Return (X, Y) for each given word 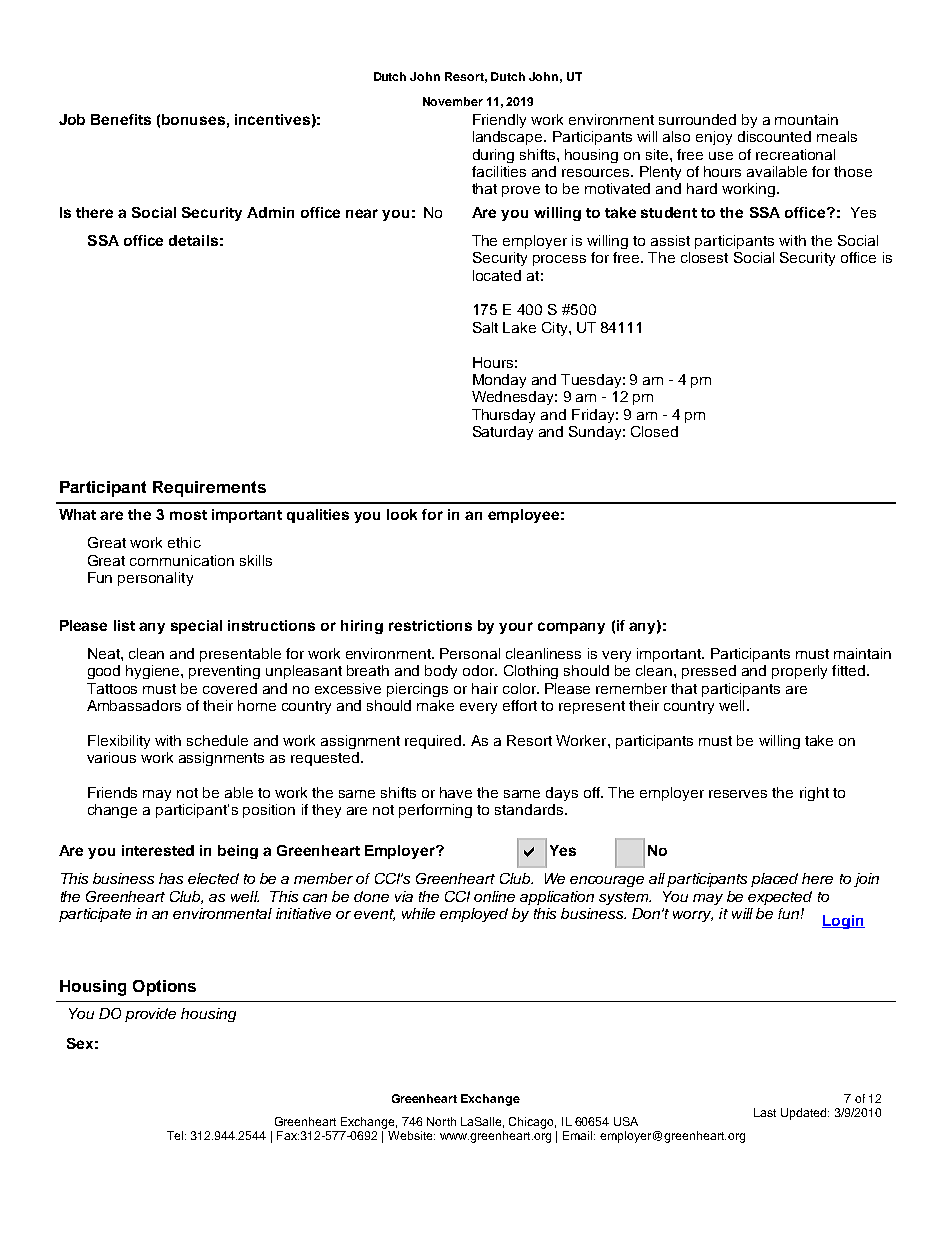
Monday (499, 381)
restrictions (430, 625)
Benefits (121, 119)
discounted (774, 136)
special (196, 627)
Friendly (499, 121)
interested (158, 850)
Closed (654, 431)
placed (774, 880)
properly (799, 672)
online (494, 896)
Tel (176, 1135)
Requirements (209, 489)
